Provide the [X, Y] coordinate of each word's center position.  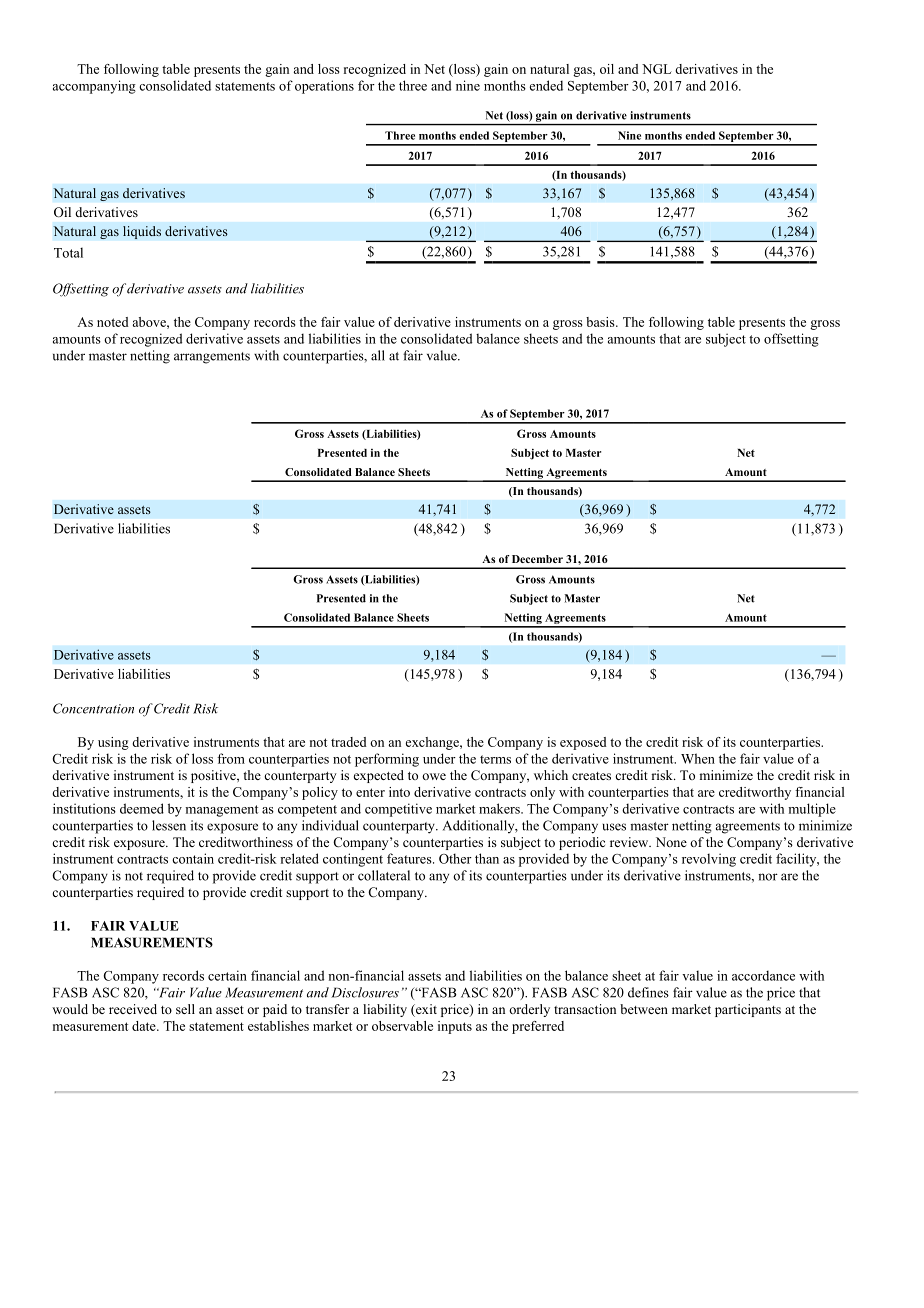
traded [349, 742]
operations [324, 87]
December [537, 559]
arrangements [212, 358]
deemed [142, 808]
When [698, 758]
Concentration [93, 708]
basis [601, 322]
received [133, 1009]
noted [113, 322]
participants [748, 1010]
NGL [657, 69]
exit [425, 1010]
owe [434, 776]
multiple [812, 810]
